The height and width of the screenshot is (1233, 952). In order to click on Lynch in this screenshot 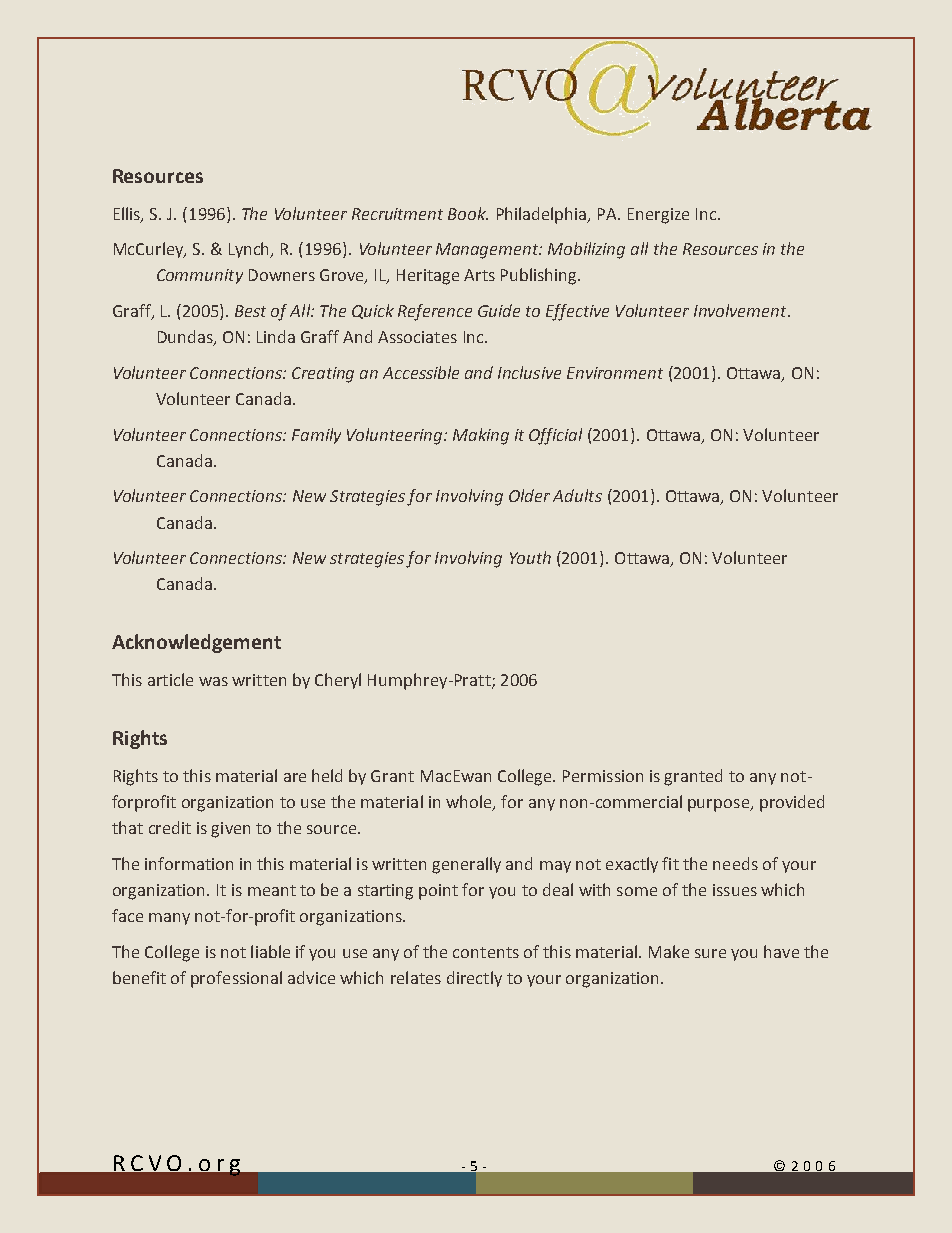, I will do `click(250, 250)`.
